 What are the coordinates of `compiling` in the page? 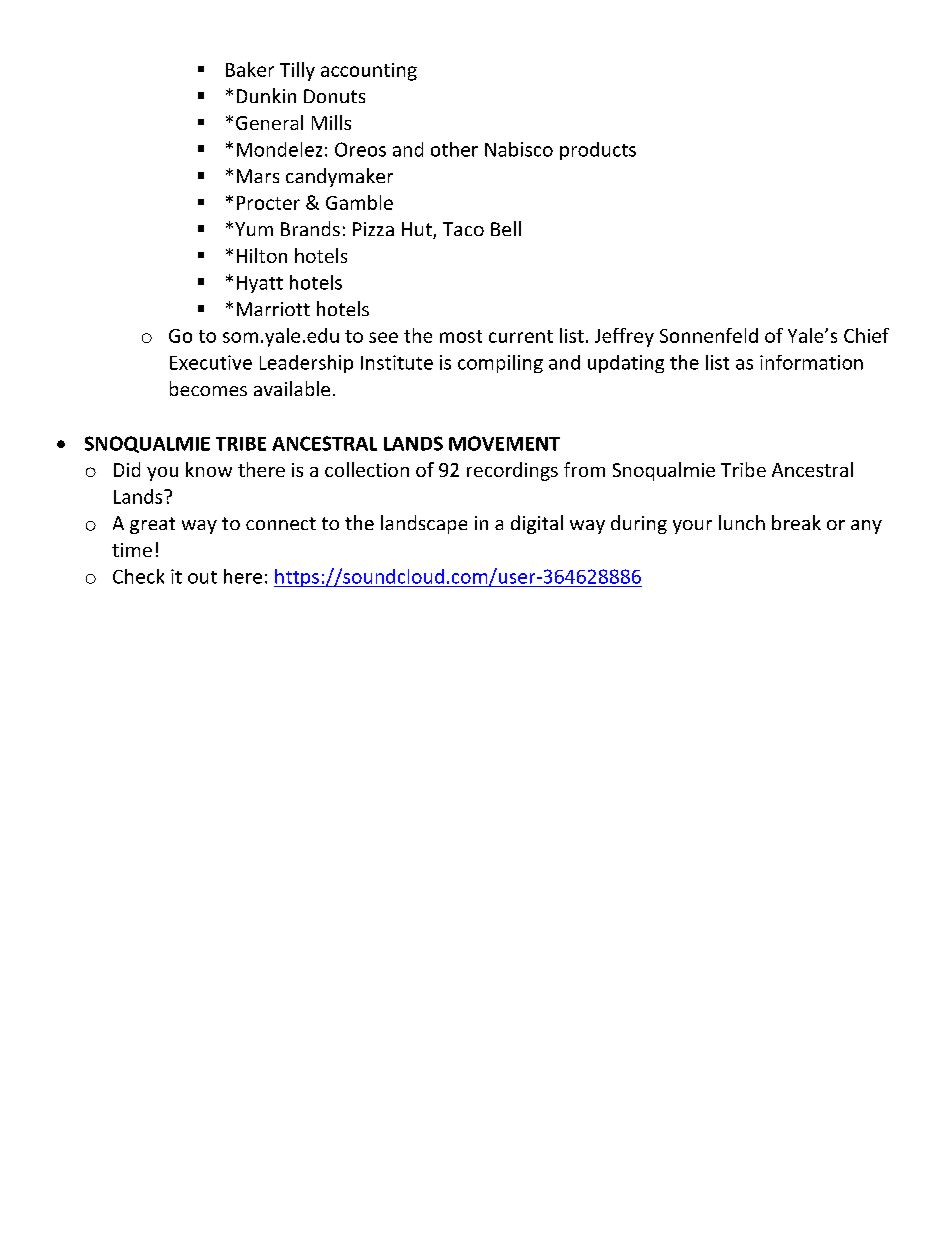 It's located at (500, 364).
